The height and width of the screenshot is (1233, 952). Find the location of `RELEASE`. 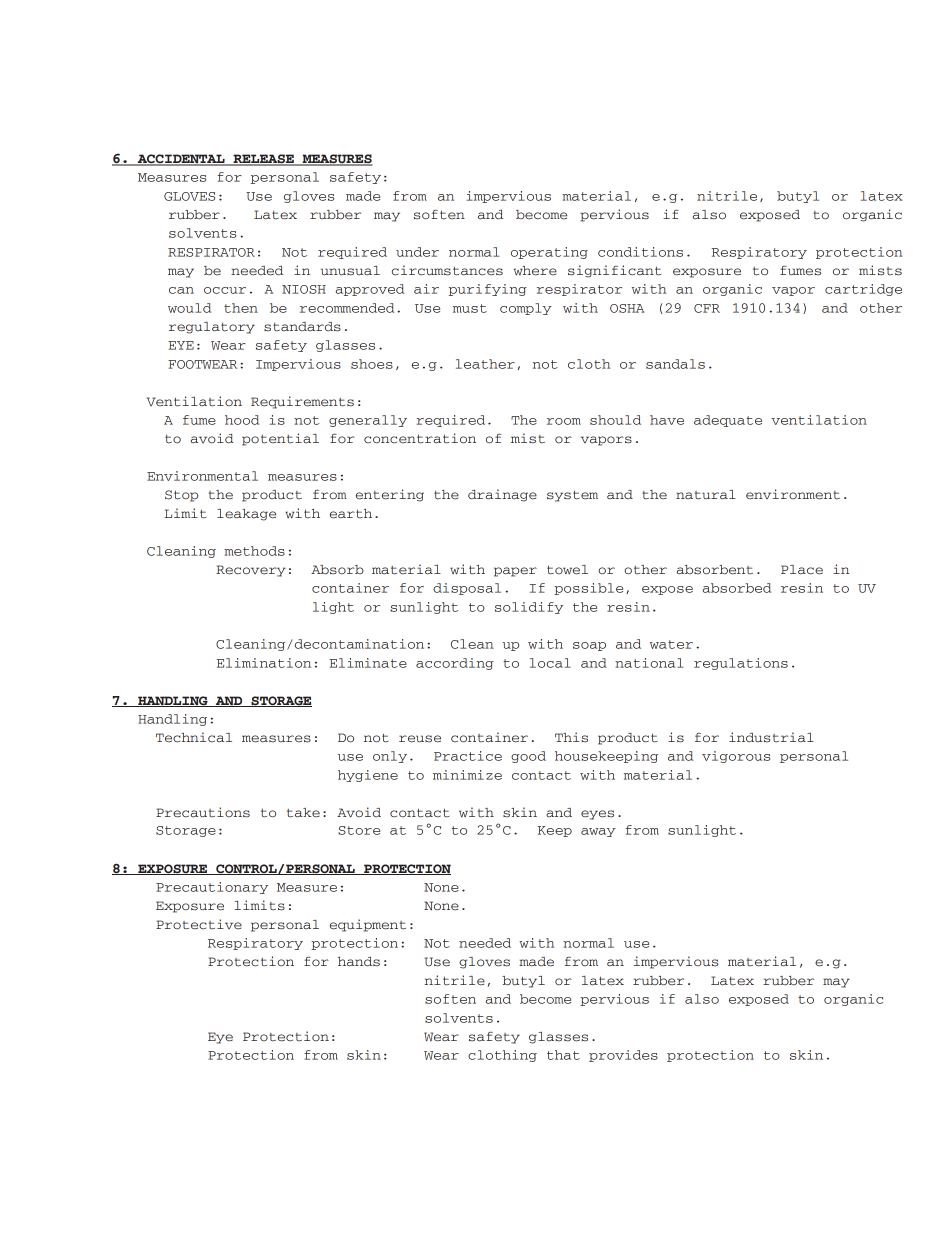

RELEASE is located at coordinates (263, 160).
